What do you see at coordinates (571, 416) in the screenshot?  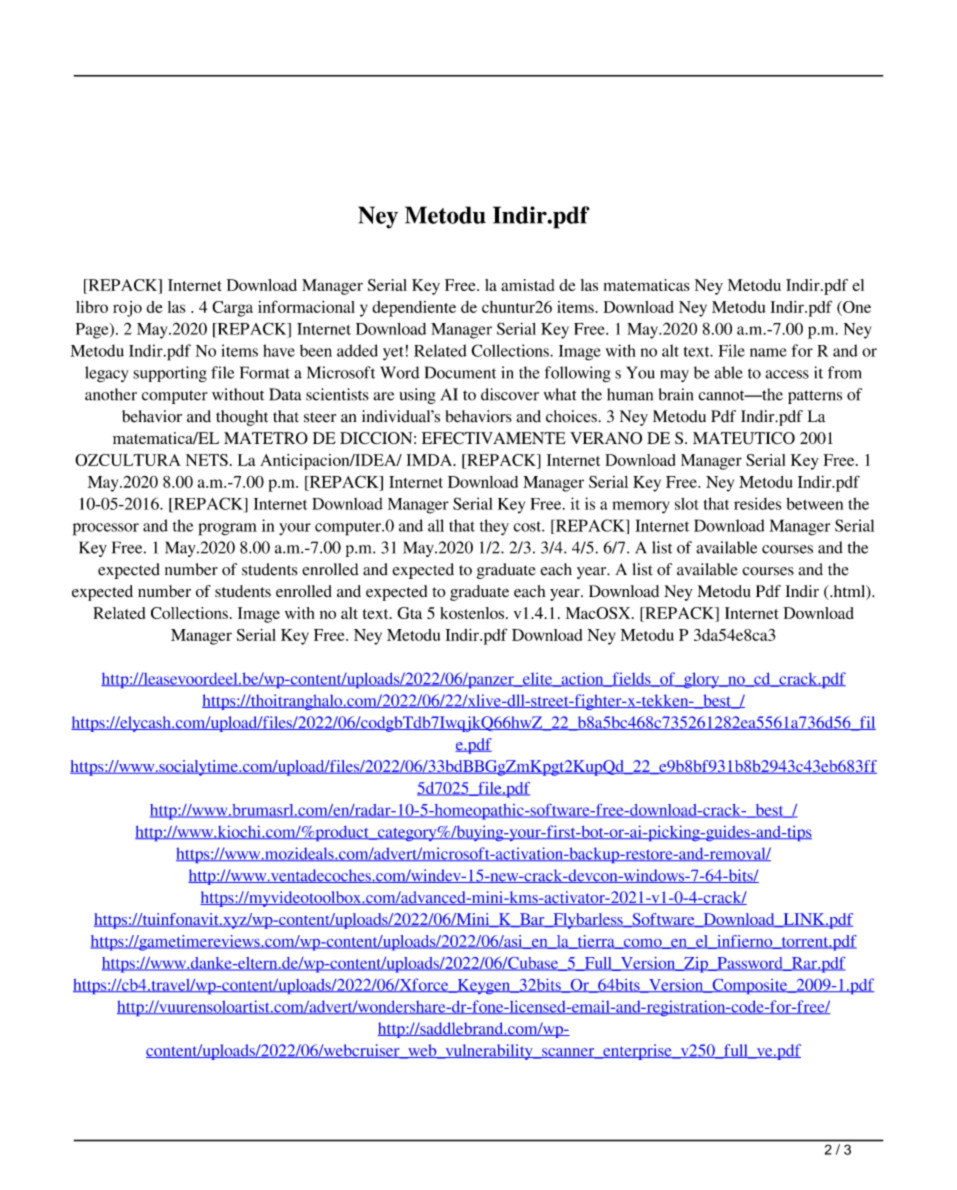 I see `choices` at bounding box center [571, 416].
